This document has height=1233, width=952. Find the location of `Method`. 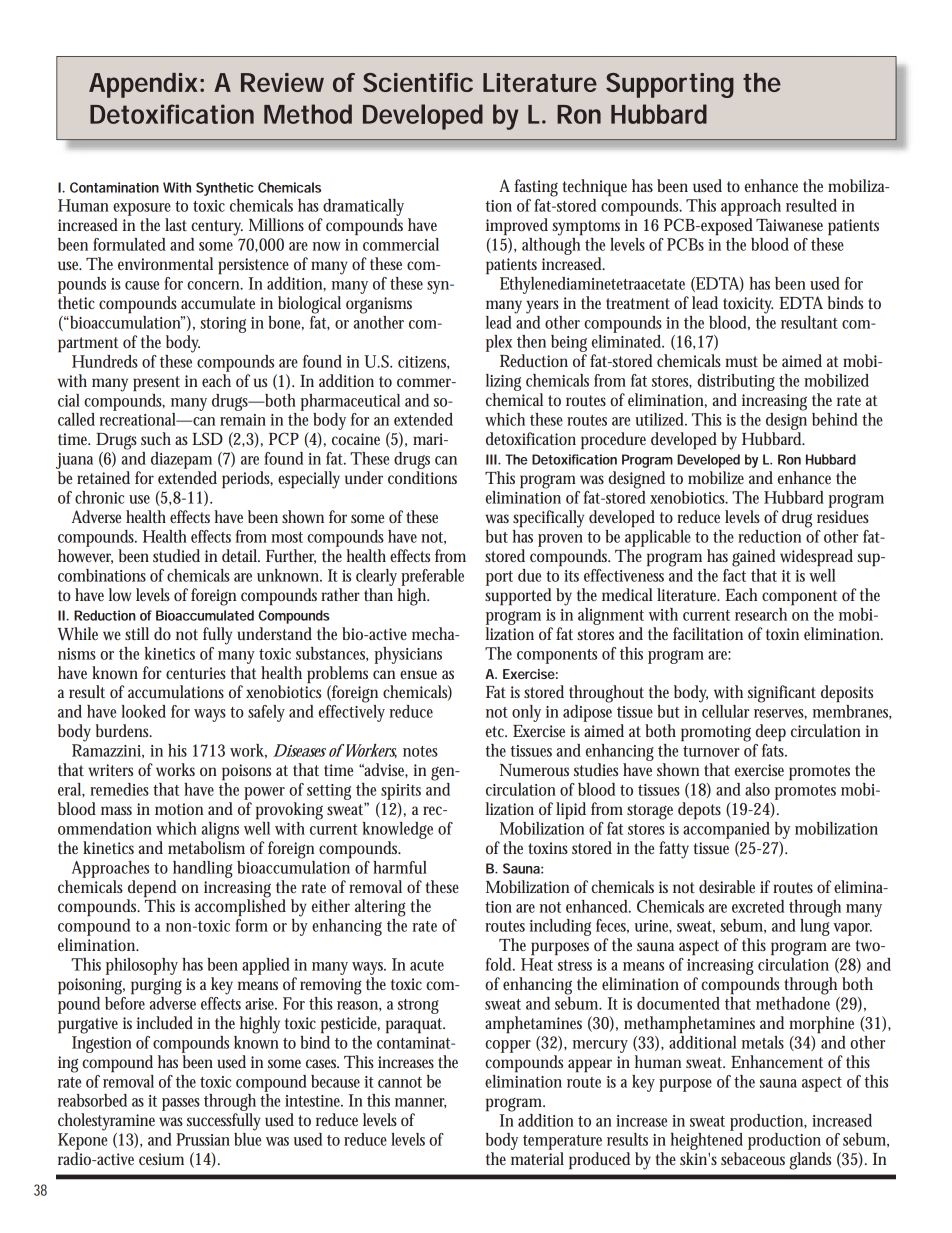

Method is located at coordinates (308, 114).
